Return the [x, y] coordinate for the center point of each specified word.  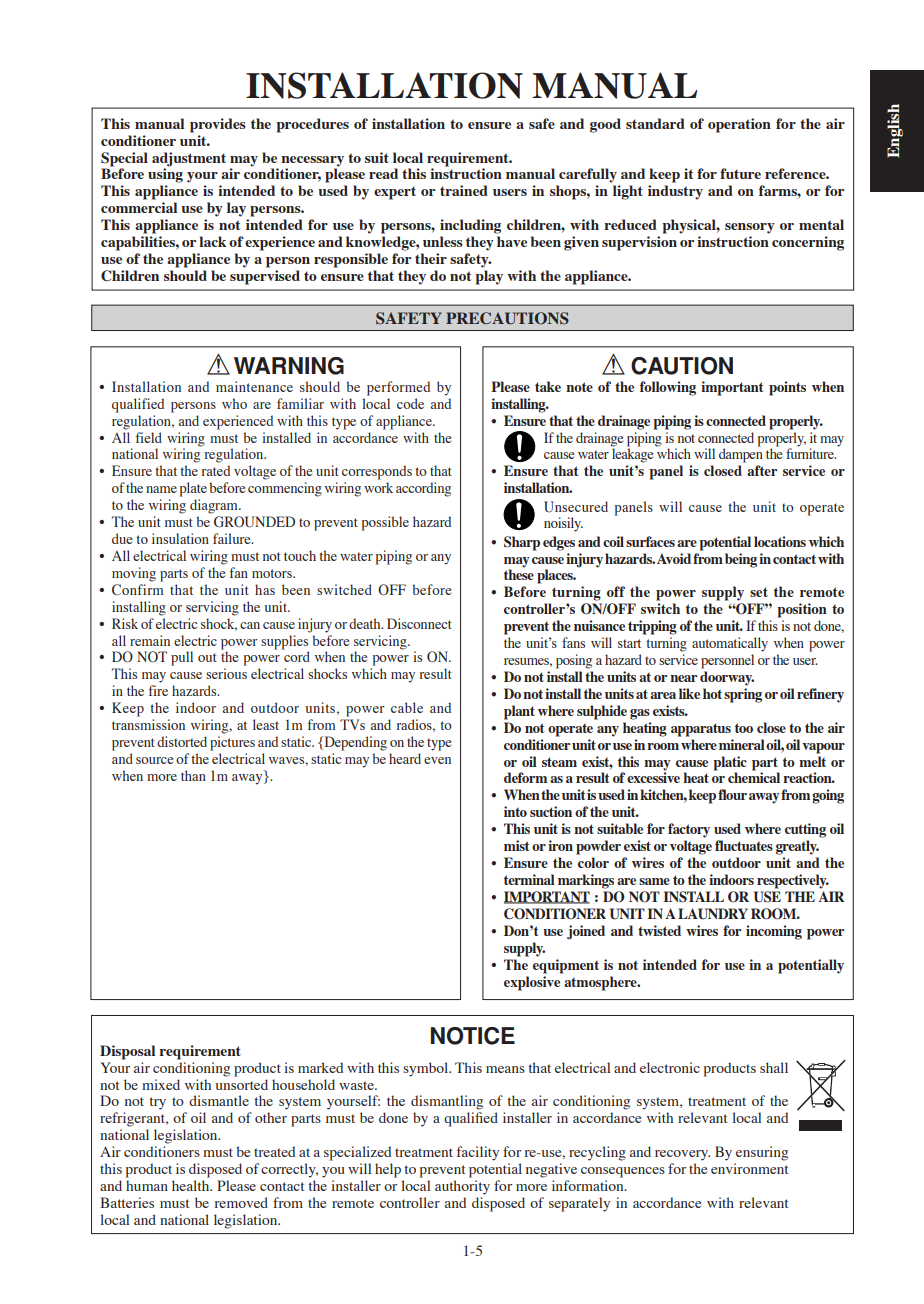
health [192, 1185]
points [787, 388]
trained [464, 190]
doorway [727, 678]
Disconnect [419, 623]
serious [226, 673]
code [410, 403]
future [740, 173]
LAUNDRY [713, 914]
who [234, 403]
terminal [529, 879]
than [193, 775]
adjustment [189, 159]
